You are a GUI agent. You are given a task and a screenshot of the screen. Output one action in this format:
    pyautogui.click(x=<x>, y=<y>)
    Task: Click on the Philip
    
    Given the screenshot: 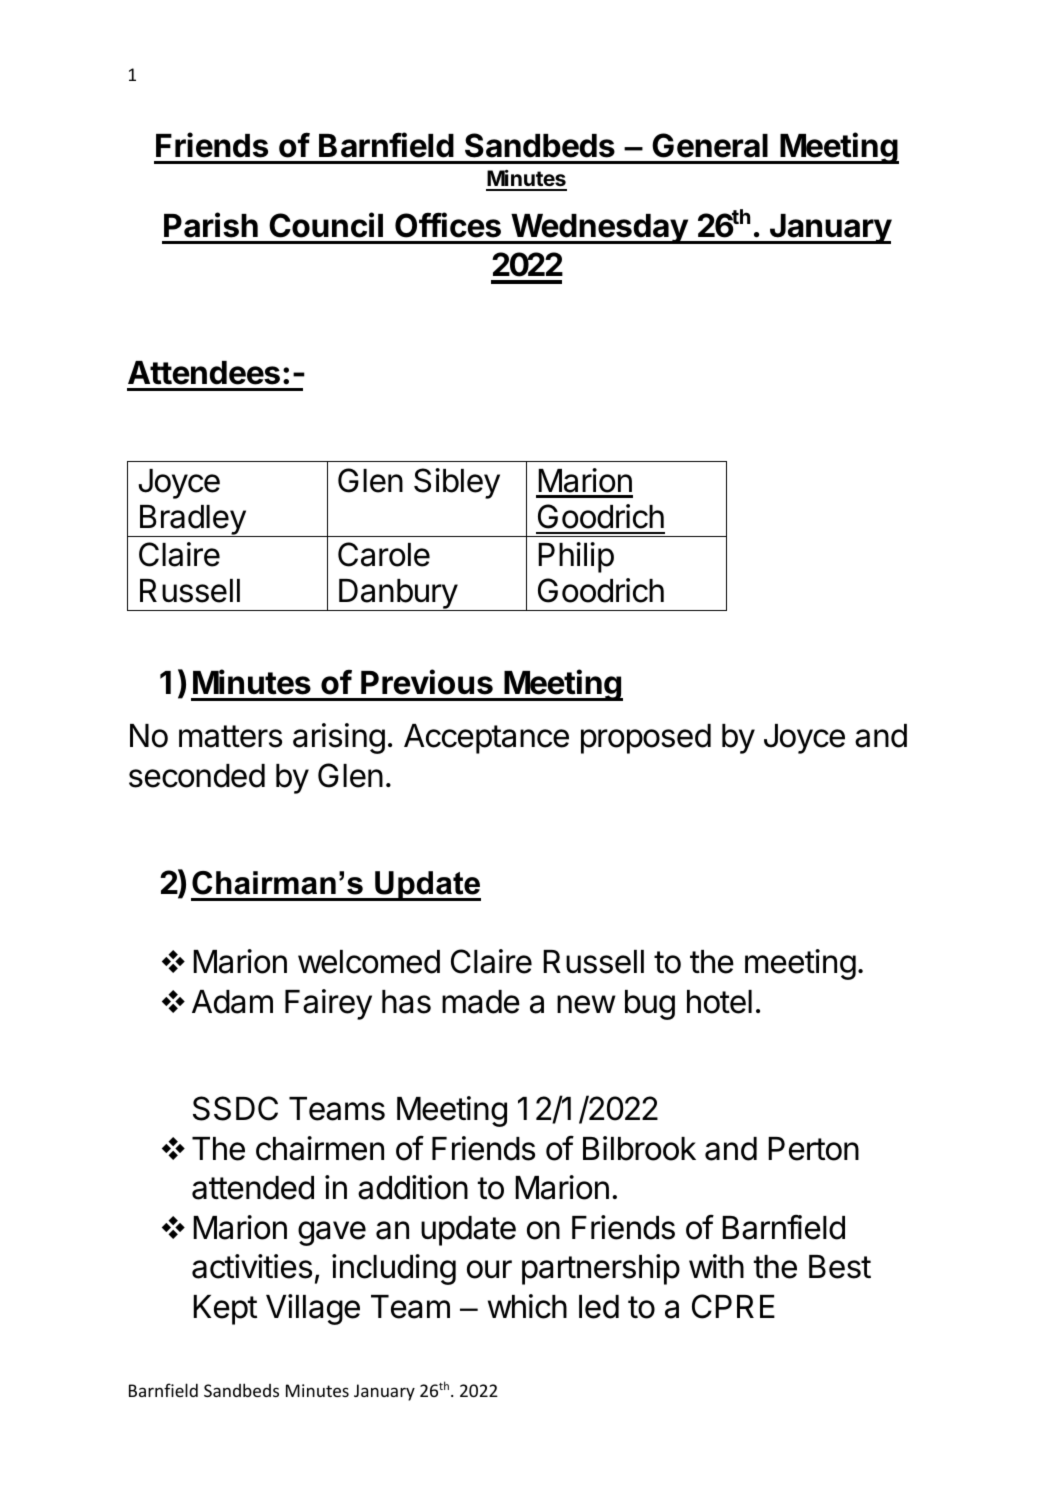 What is the action you would take?
    pyautogui.click(x=576, y=557)
